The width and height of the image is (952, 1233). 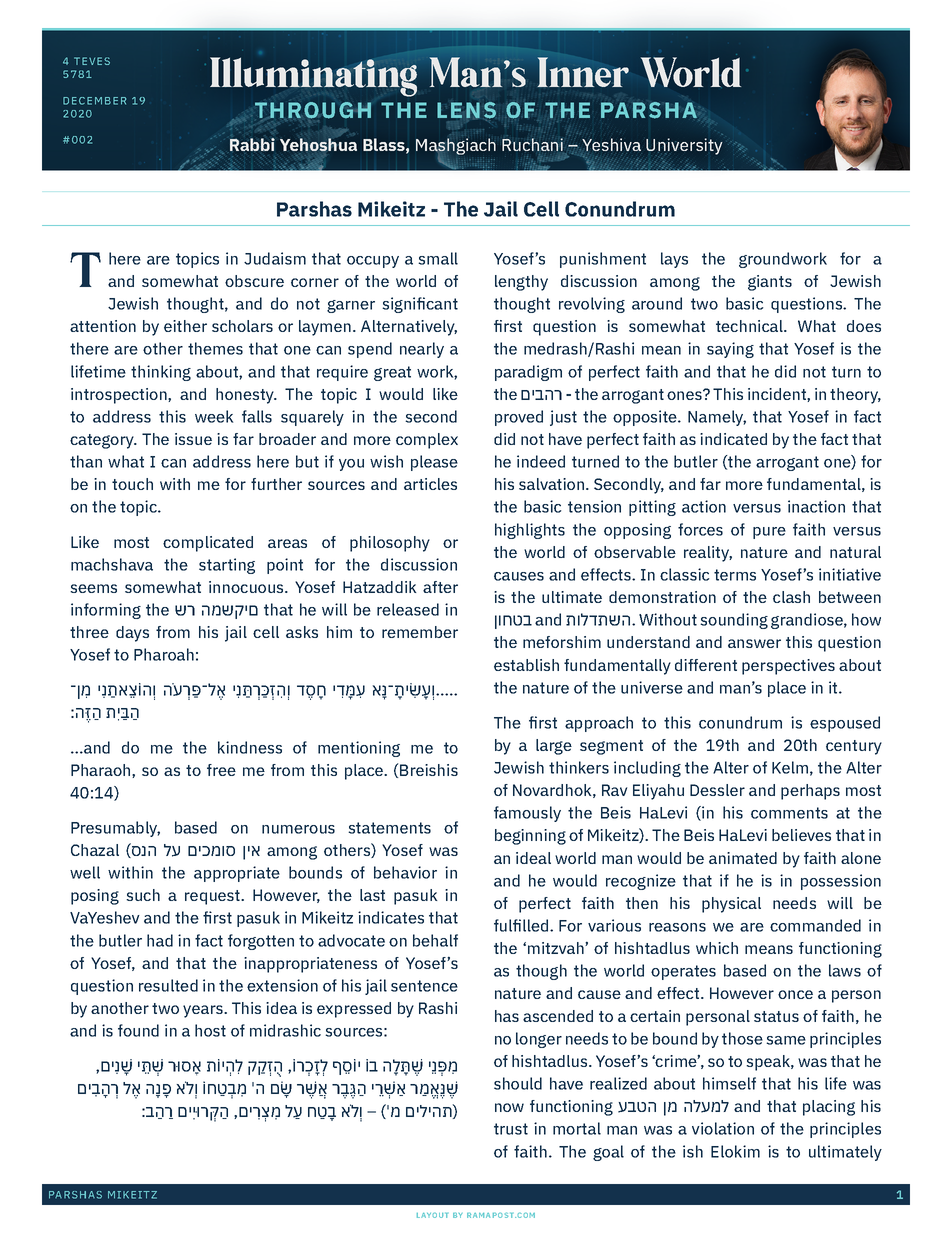 I want to click on University, so click(x=684, y=146).
